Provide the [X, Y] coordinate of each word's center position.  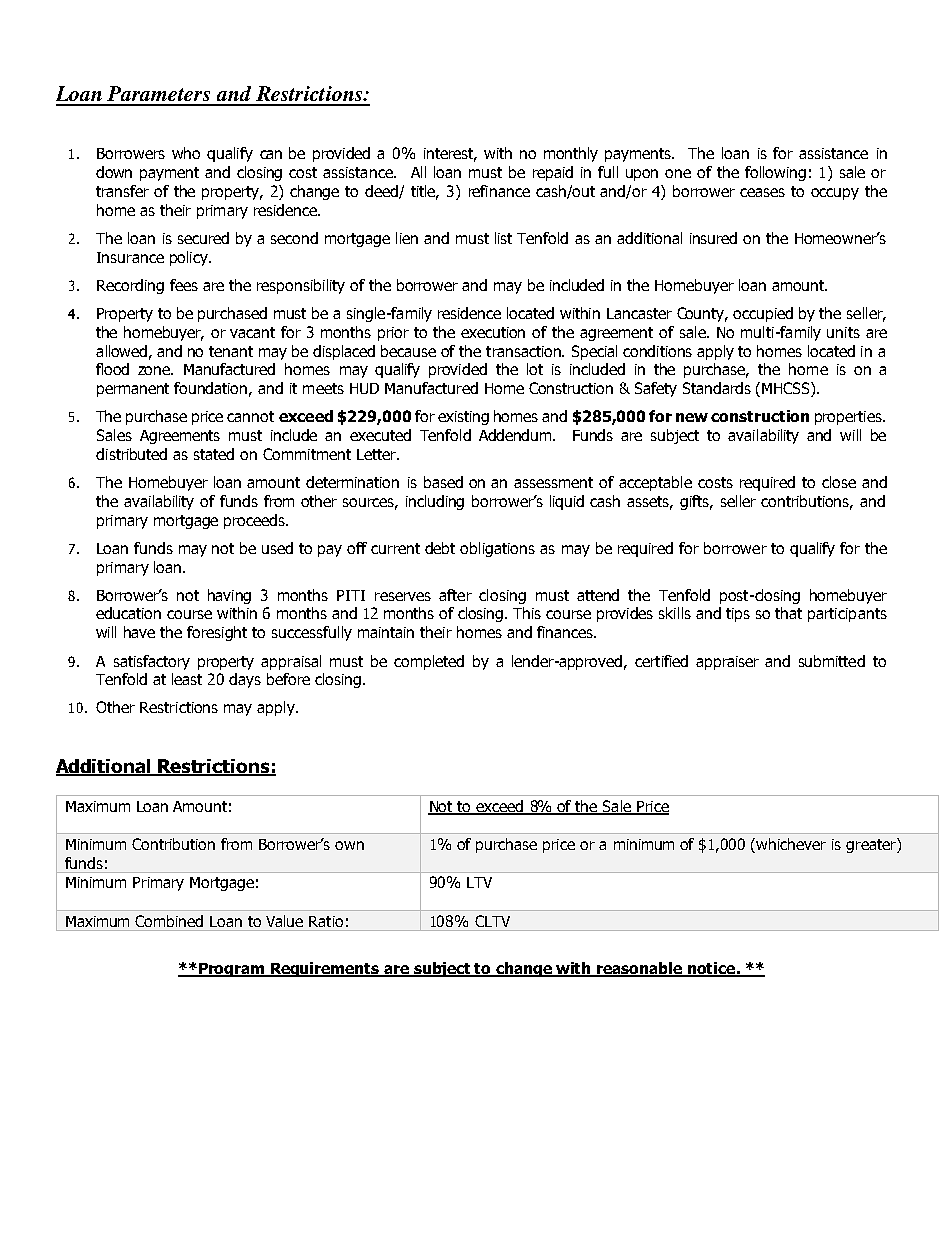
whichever [791, 844]
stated [214, 454]
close [839, 482]
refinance [499, 191]
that [788, 613]
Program [232, 970]
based [443, 482]
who [186, 153]
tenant [231, 351]
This [527, 613]
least [187, 679]
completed [429, 662]
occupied [763, 314]
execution [493, 332]
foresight [217, 633]
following [775, 173]
